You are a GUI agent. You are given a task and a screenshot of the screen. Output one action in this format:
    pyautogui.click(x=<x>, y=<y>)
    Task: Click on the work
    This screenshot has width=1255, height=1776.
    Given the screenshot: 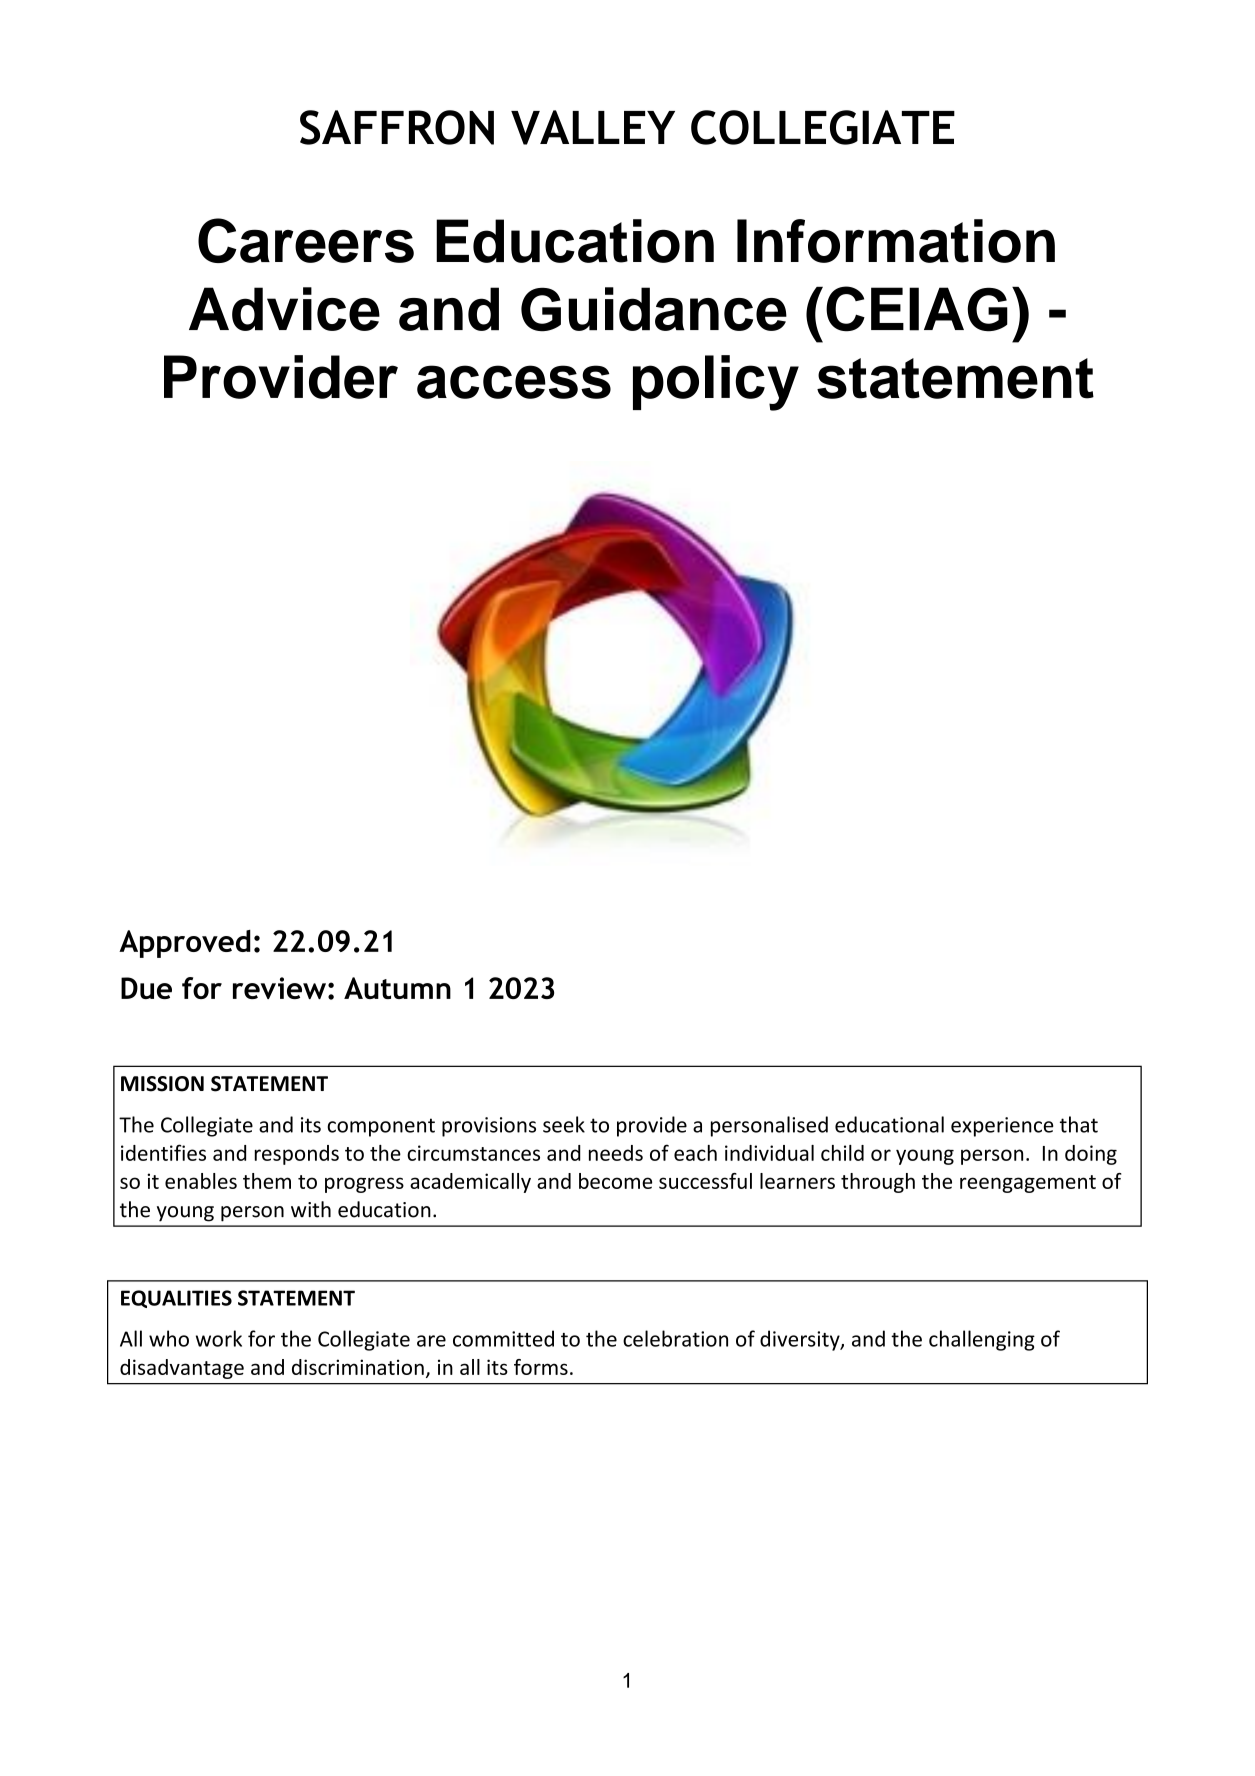 What is the action you would take?
    pyautogui.click(x=219, y=1338)
